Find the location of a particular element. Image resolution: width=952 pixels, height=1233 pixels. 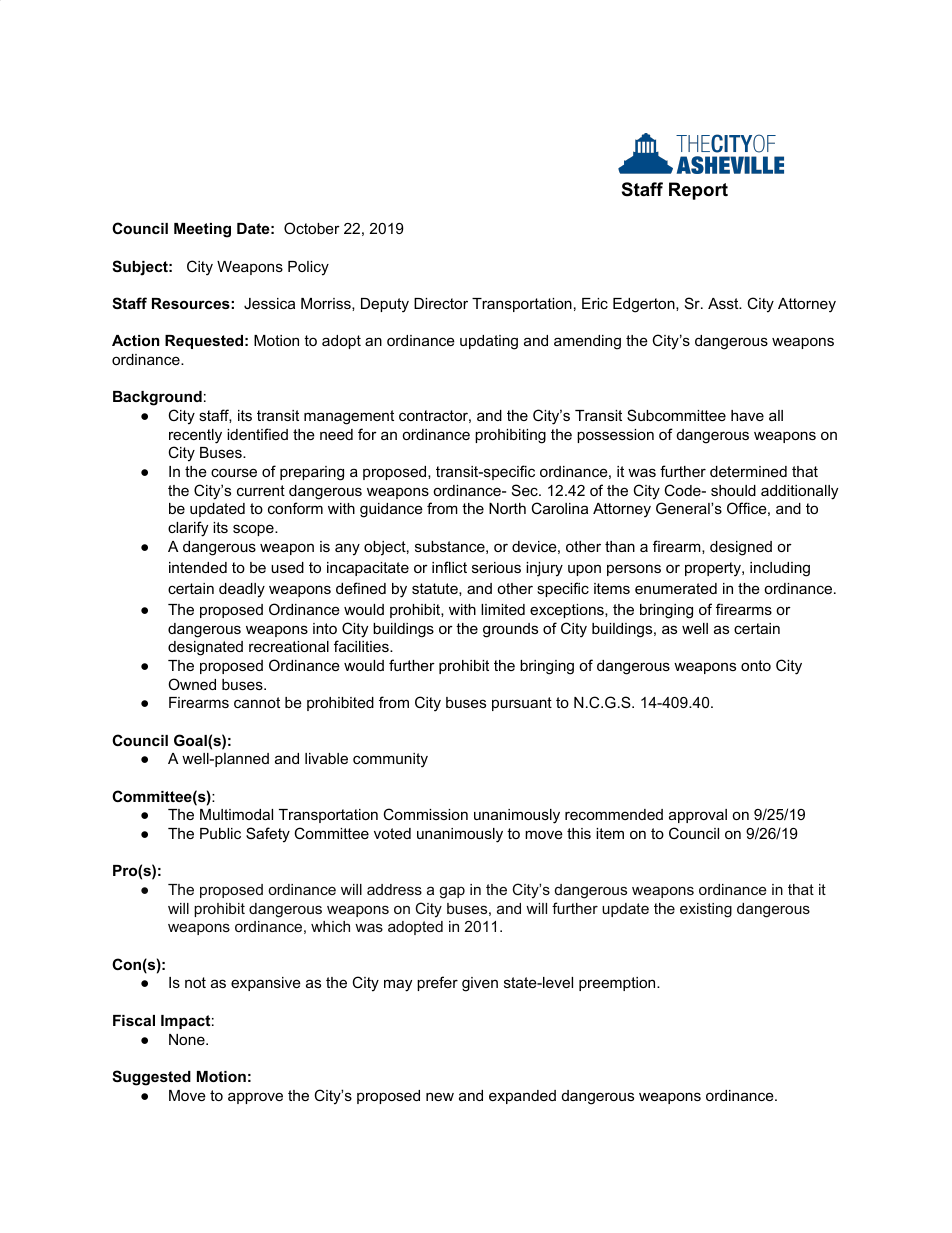

Report is located at coordinates (698, 191).
